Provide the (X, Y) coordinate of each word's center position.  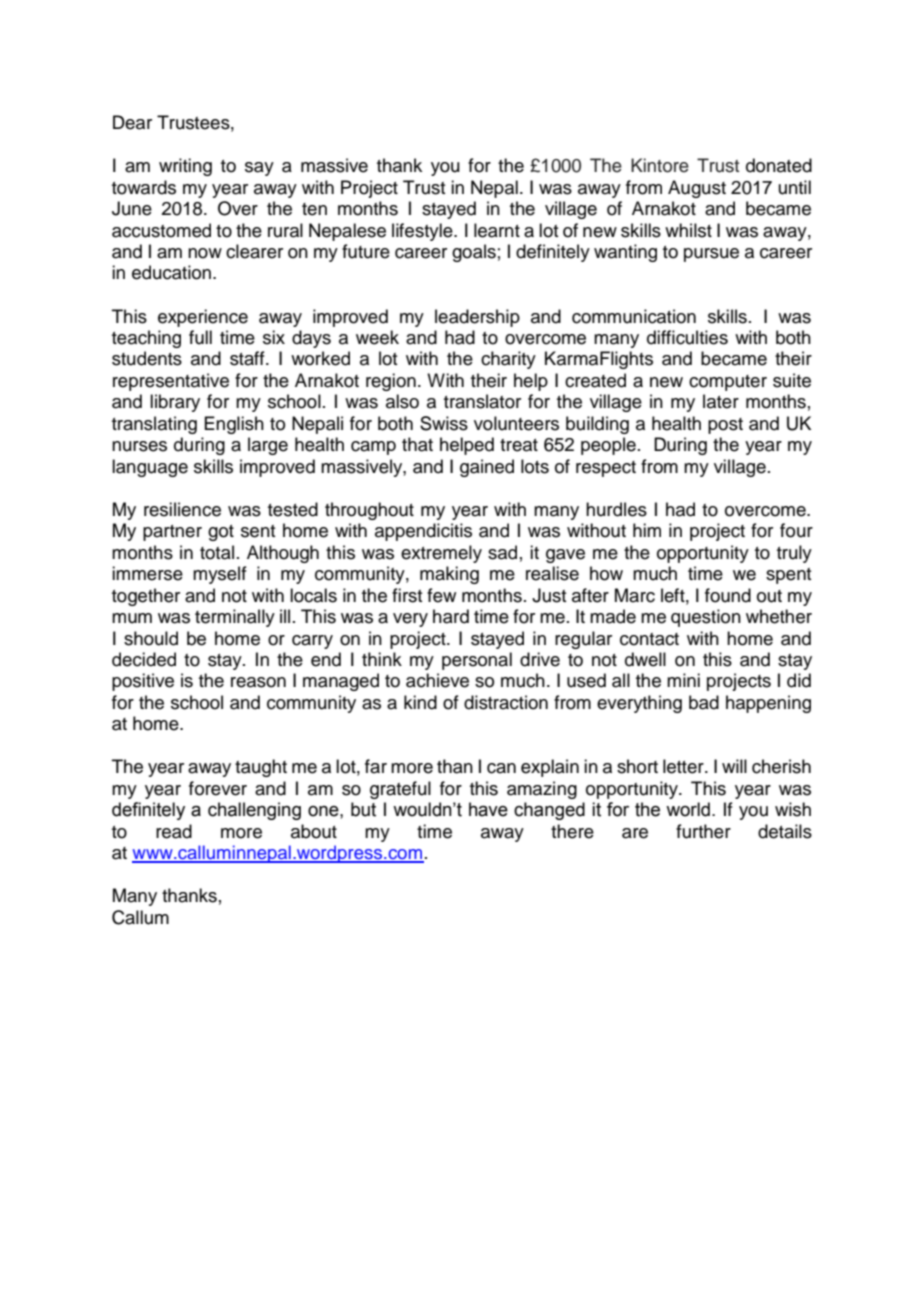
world (688, 809)
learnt (497, 230)
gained (487, 468)
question (706, 618)
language (150, 468)
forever (218, 788)
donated (779, 165)
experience (203, 318)
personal (477, 661)
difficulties (687, 337)
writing (185, 167)
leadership (477, 318)
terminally (235, 618)
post (725, 426)
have (488, 809)
